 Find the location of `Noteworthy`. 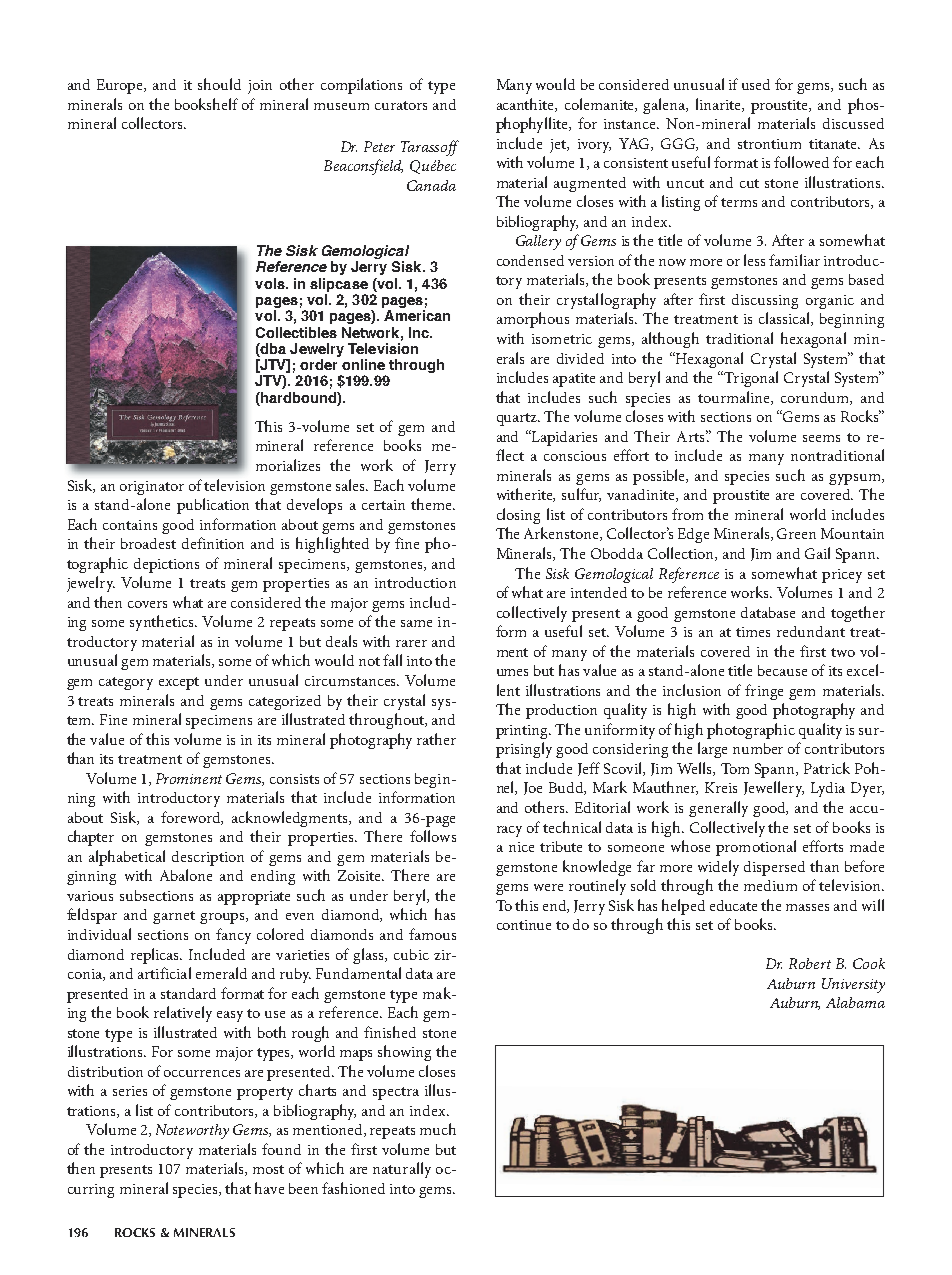

Noteworthy is located at coordinates (192, 1131).
